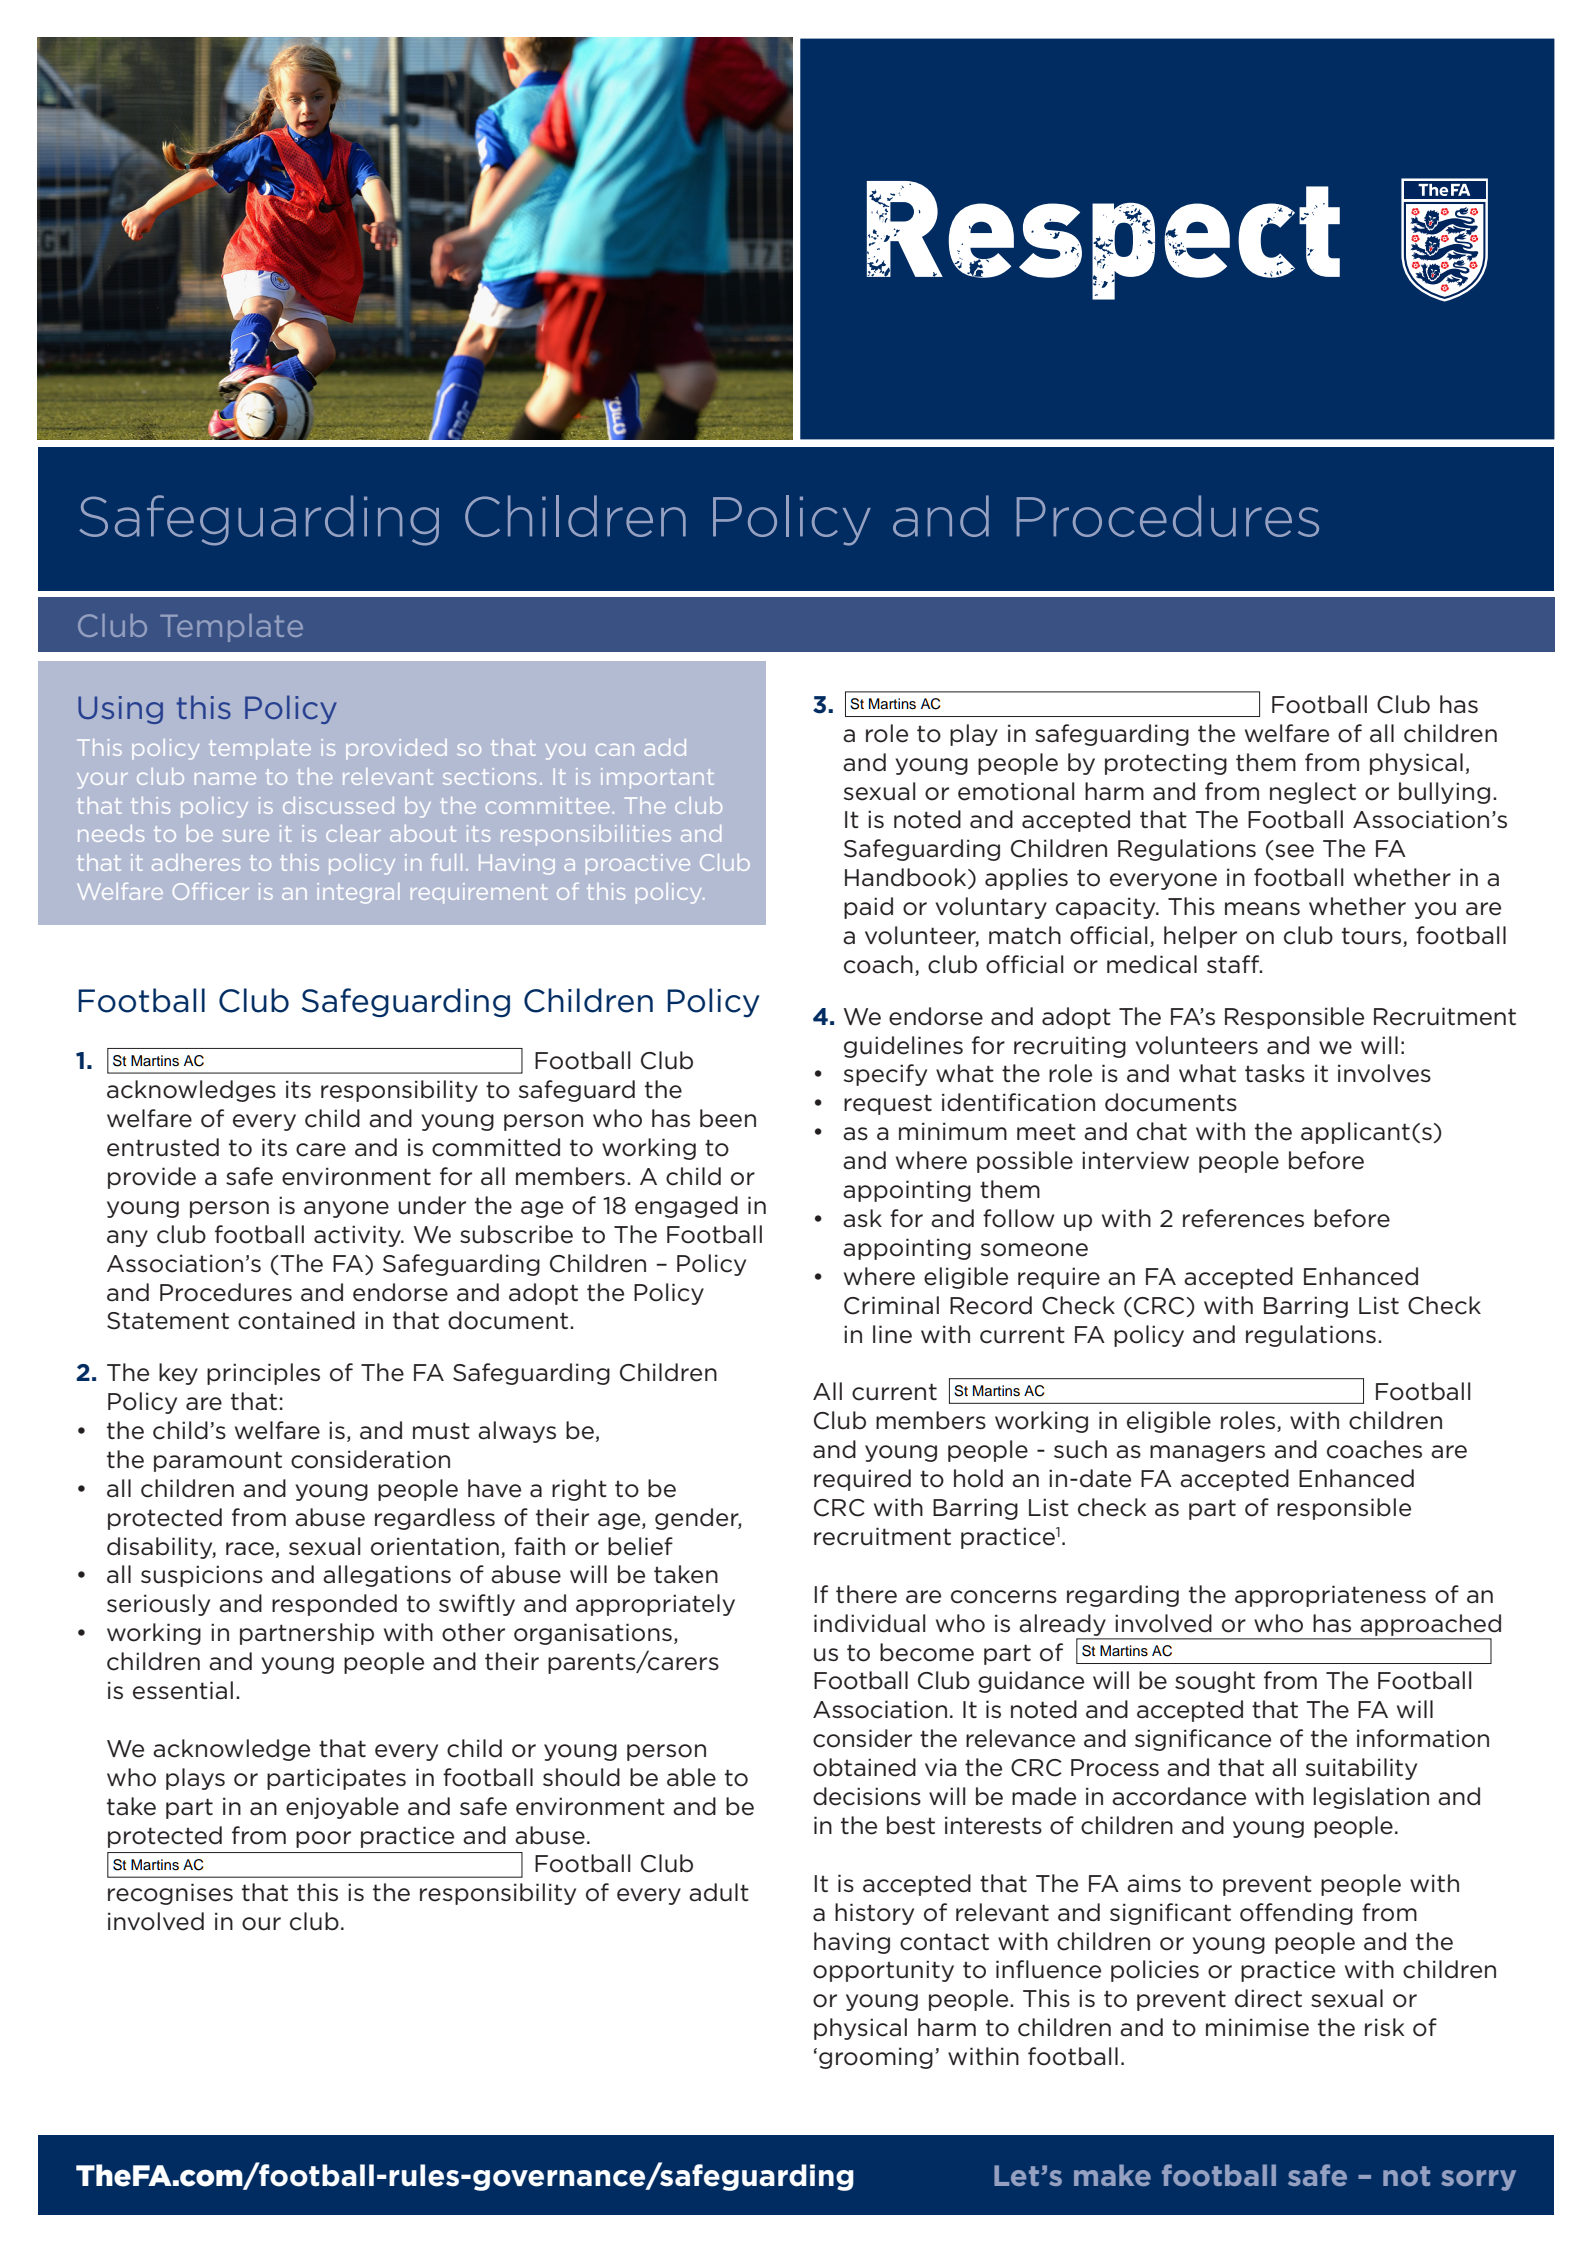  What do you see at coordinates (225, 779) in the image?
I see `name` at bounding box center [225, 779].
